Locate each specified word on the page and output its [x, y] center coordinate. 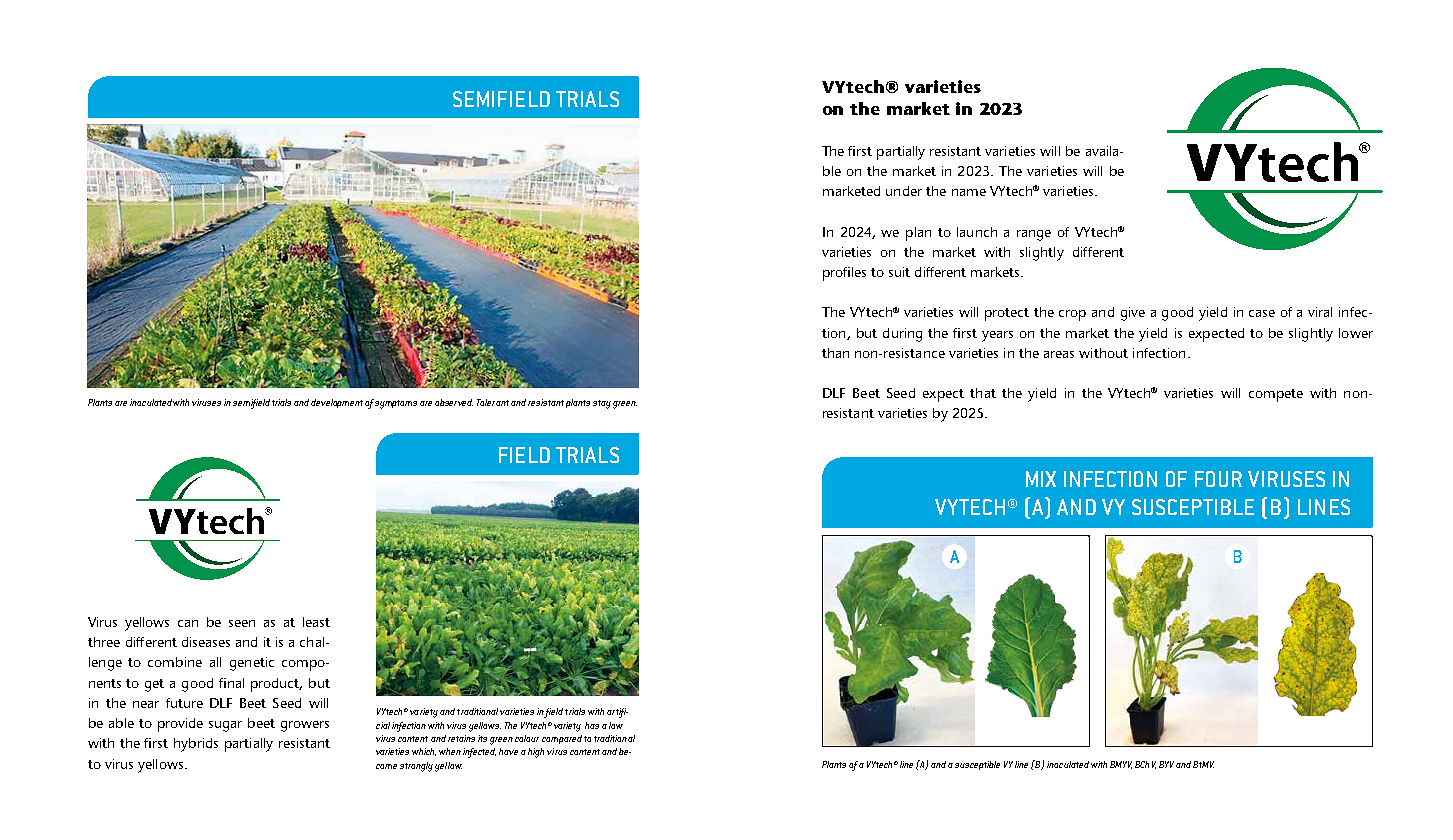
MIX [1041, 479]
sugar [225, 726]
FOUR [1218, 479]
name [969, 192]
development [338, 403]
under [904, 191]
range [1034, 235]
